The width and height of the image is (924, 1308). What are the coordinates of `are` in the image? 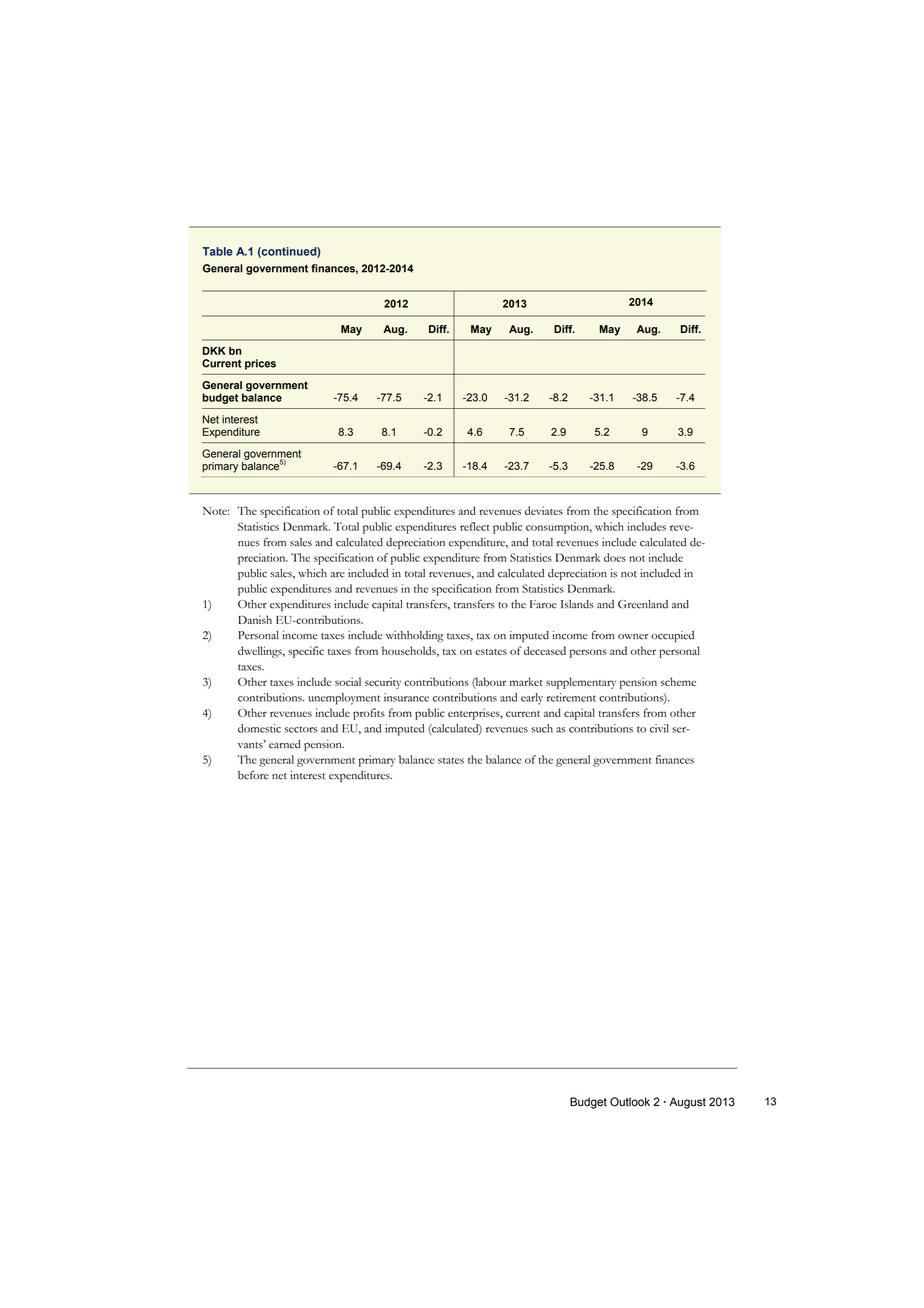 It's located at (338, 575).
